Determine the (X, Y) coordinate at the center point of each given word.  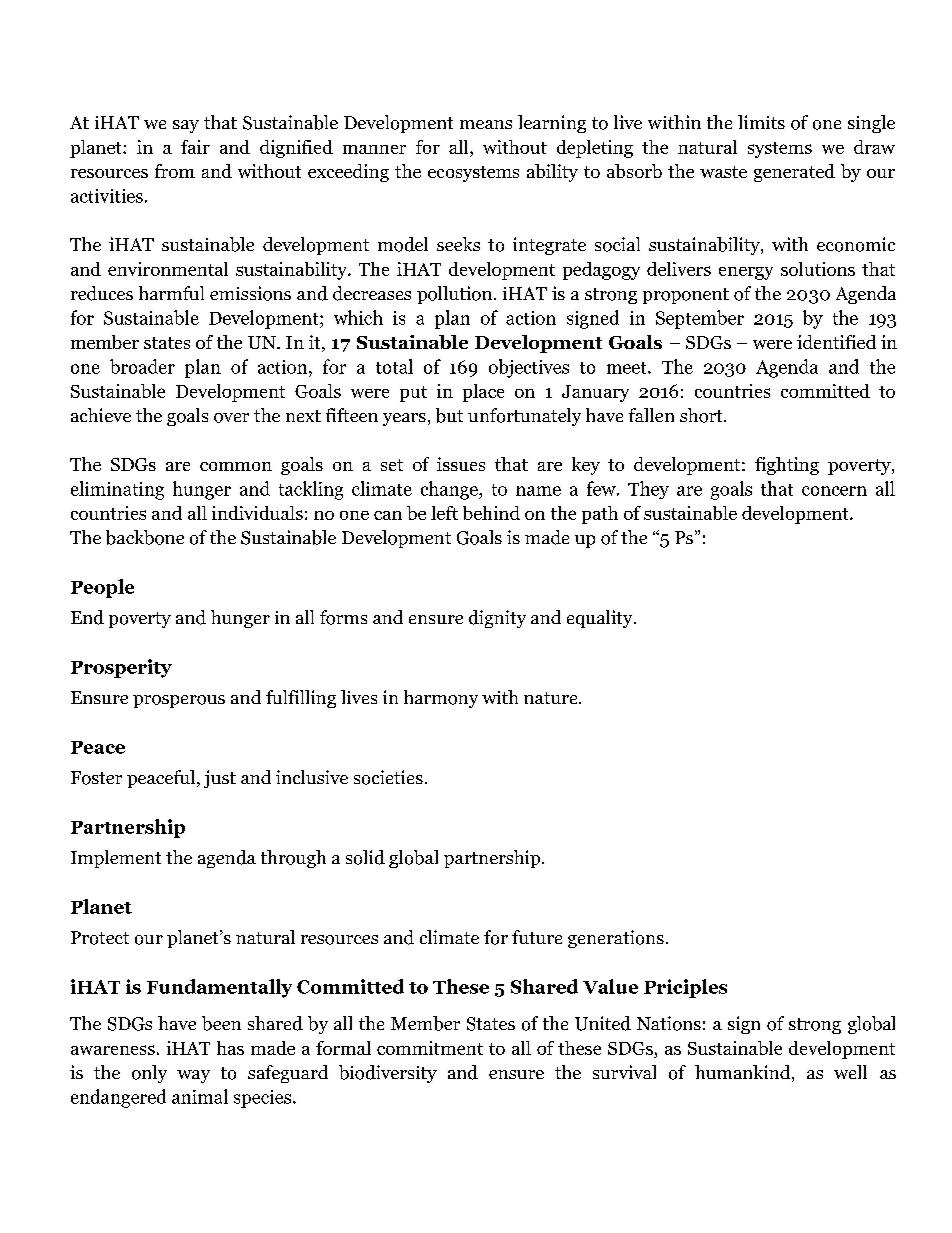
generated (794, 173)
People (102, 588)
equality (601, 619)
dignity (497, 619)
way (193, 1076)
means (486, 124)
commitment (430, 1048)
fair (195, 147)
